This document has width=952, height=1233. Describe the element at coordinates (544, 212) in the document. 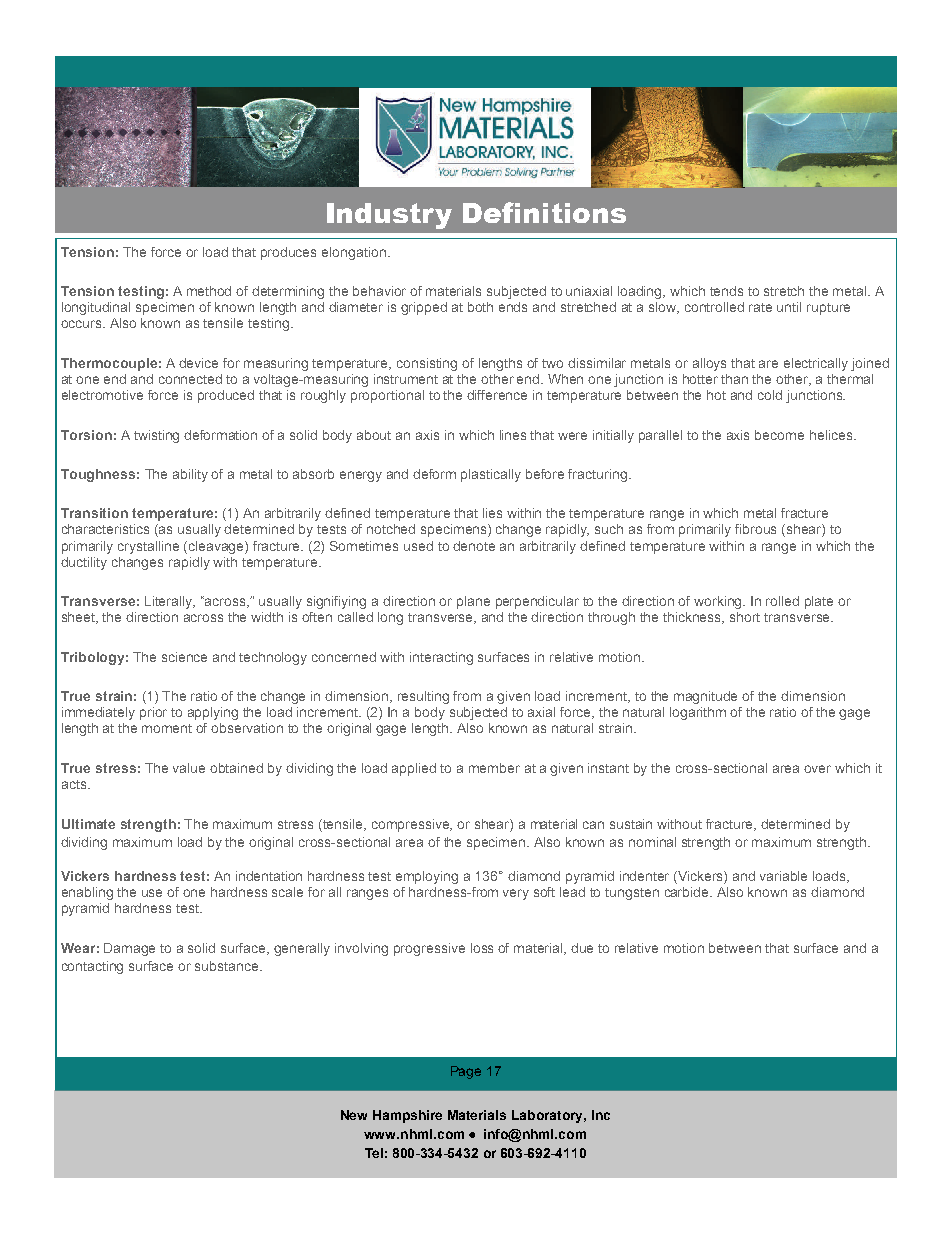

I see `Definitions` at that location.
